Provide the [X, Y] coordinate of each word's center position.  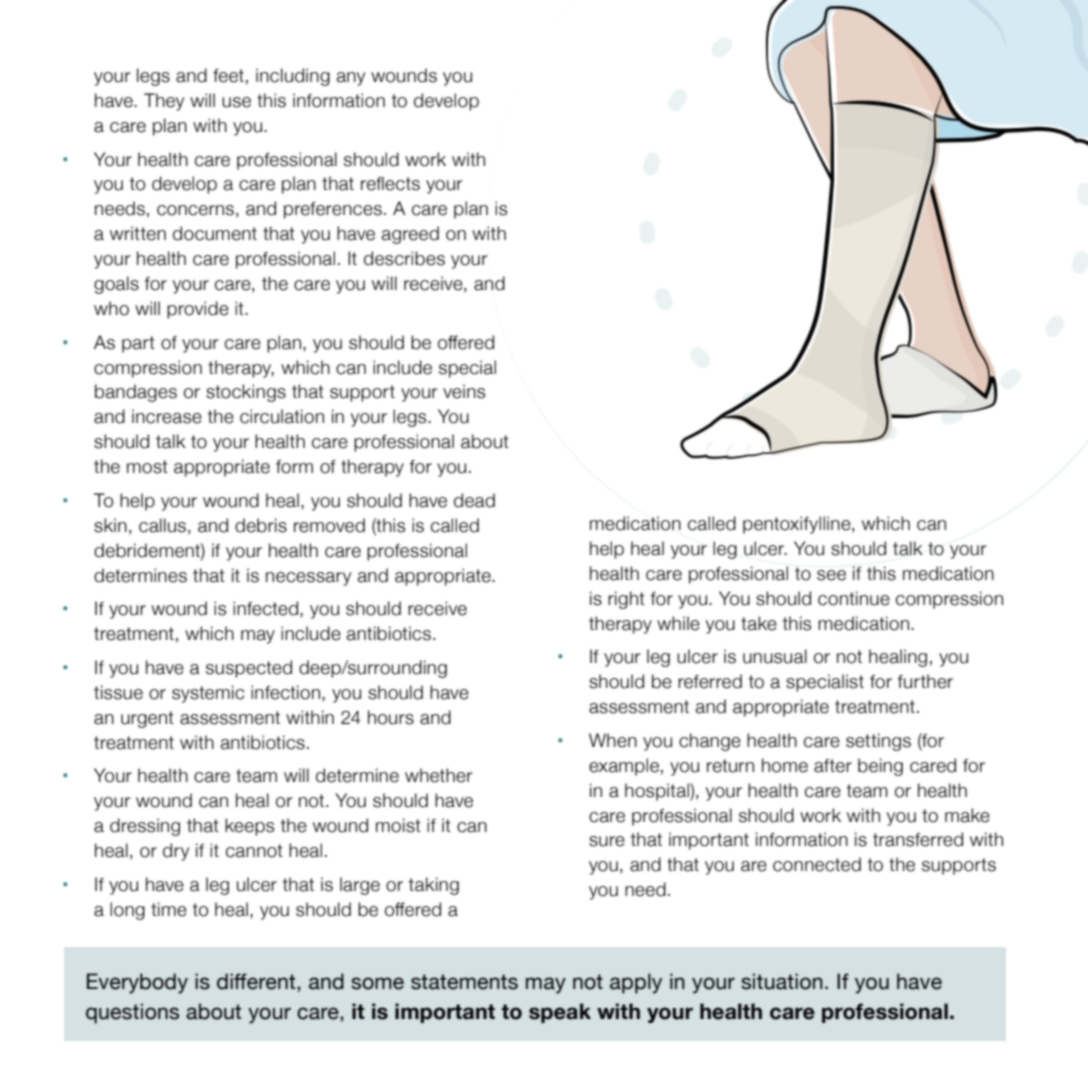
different [257, 982]
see [831, 575]
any [351, 79]
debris [261, 525]
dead [474, 500]
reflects [390, 184]
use [236, 102]
